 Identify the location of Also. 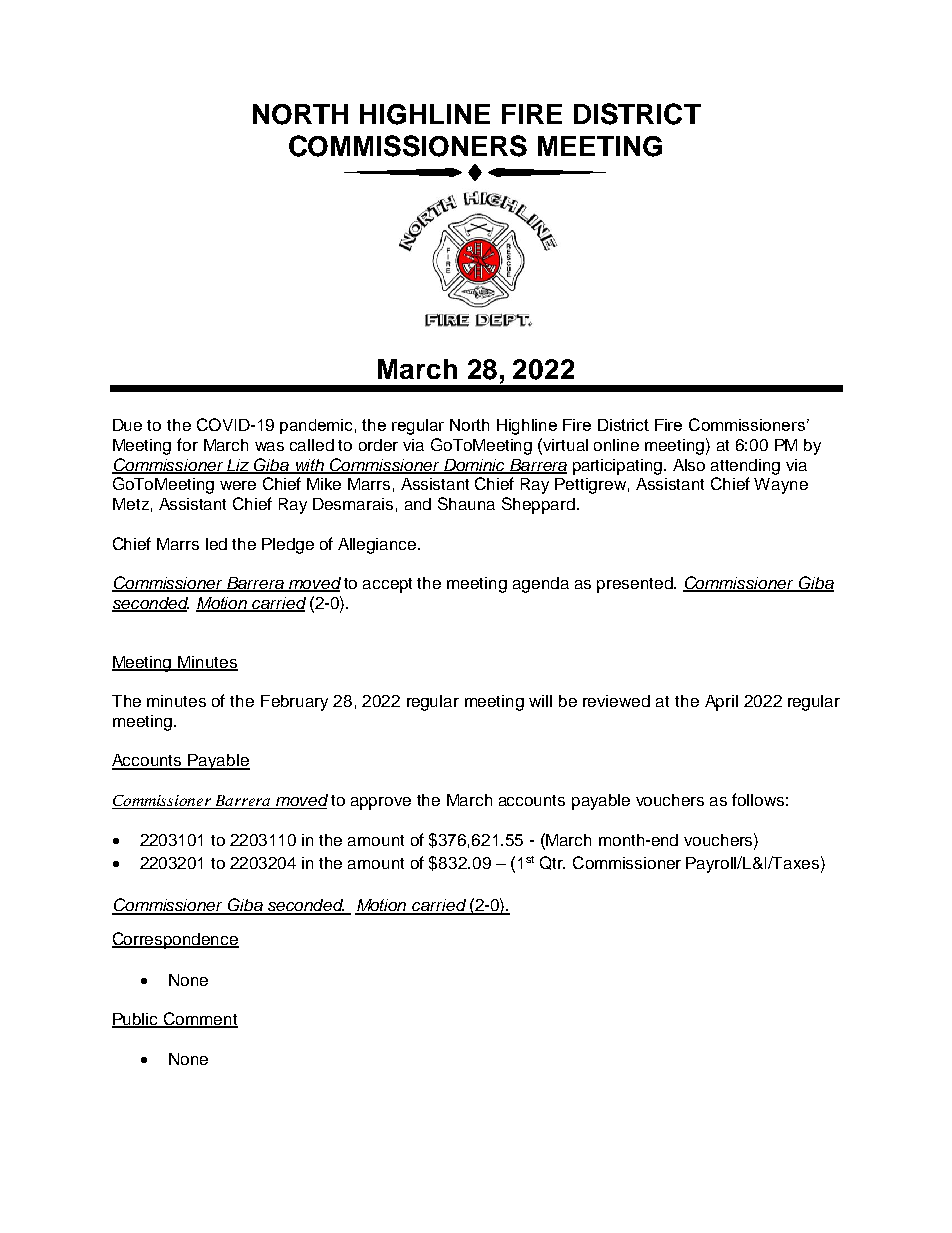
(689, 465).
